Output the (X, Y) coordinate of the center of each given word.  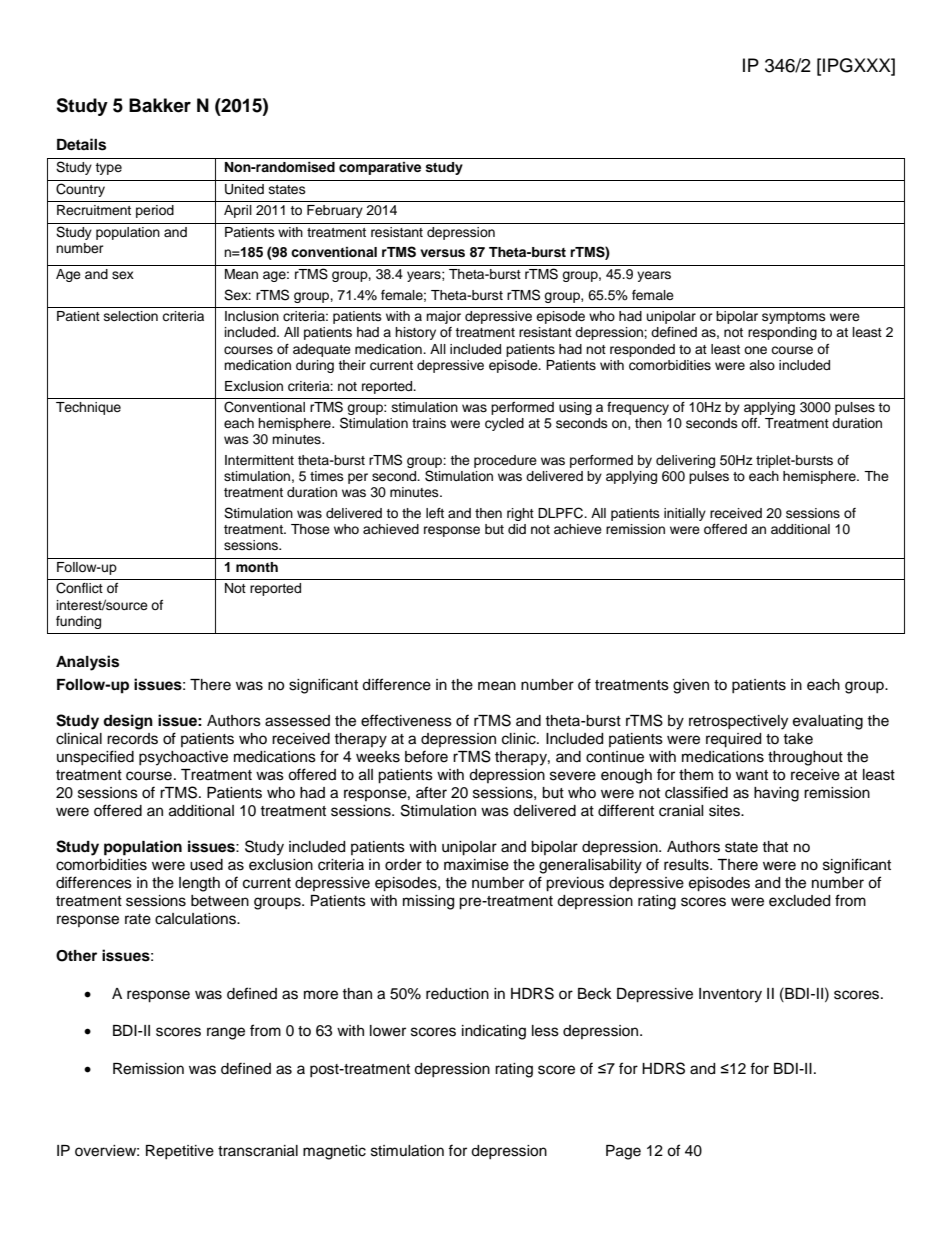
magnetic (334, 1152)
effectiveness (406, 720)
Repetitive (180, 1152)
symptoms (794, 318)
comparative (380, 168)
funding (78, 622)
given (691, 686)
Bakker (160, 105)
